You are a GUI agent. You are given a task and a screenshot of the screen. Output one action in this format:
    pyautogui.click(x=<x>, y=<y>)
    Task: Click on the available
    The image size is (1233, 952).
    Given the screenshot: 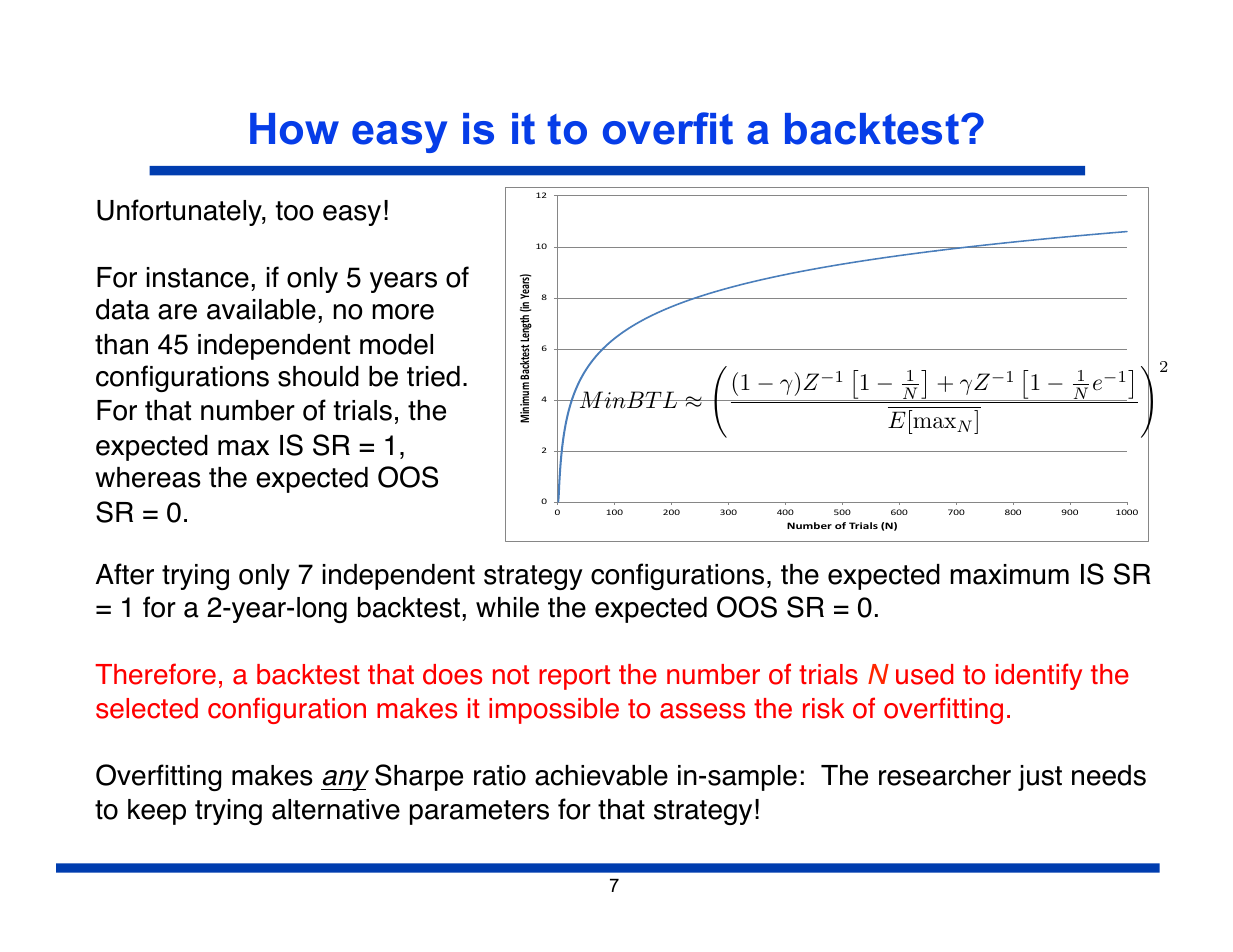 What is the action you would take?
    pyautogui.click(x=261, y=309)
